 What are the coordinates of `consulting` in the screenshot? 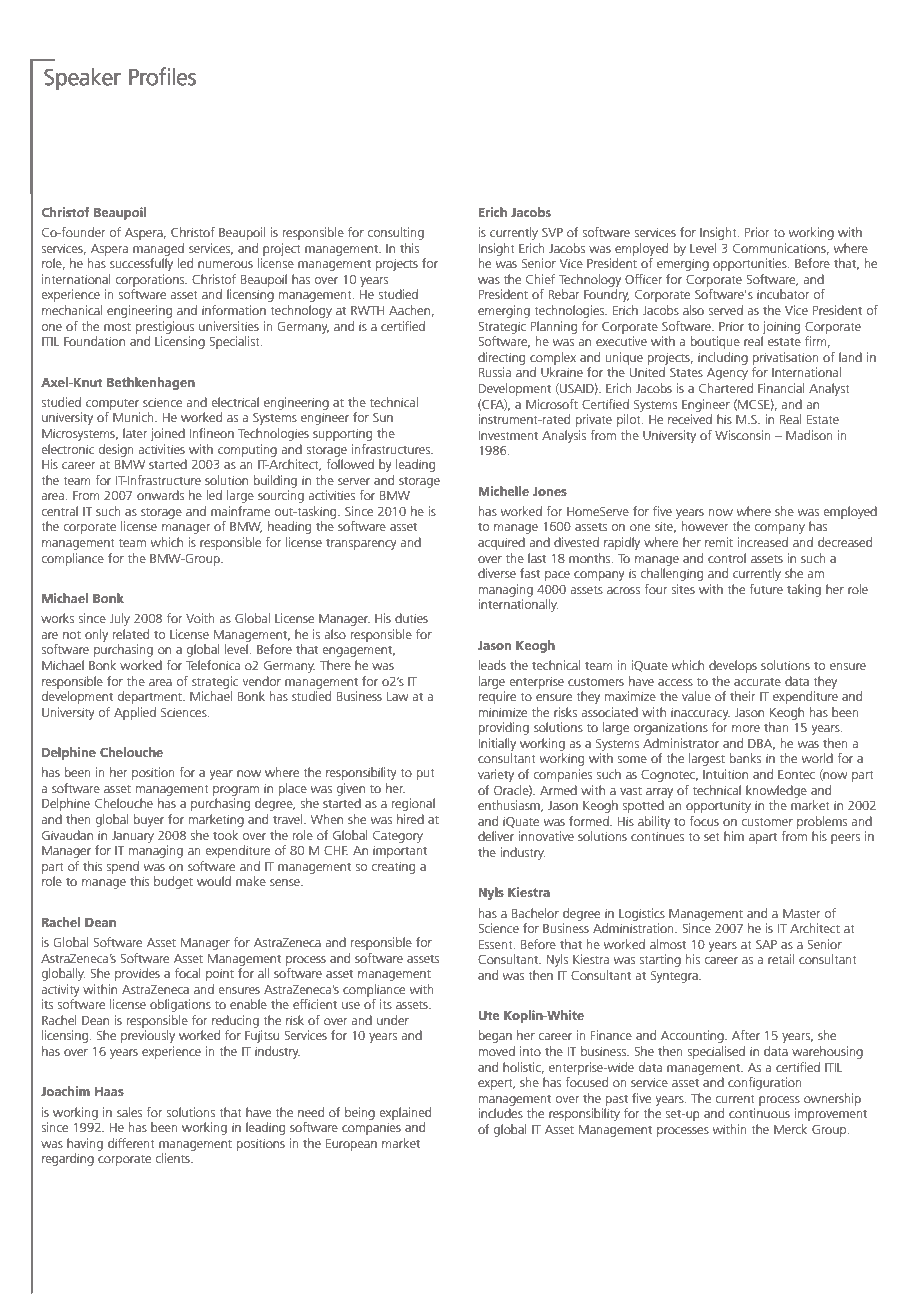 It's located at (395, 233).
